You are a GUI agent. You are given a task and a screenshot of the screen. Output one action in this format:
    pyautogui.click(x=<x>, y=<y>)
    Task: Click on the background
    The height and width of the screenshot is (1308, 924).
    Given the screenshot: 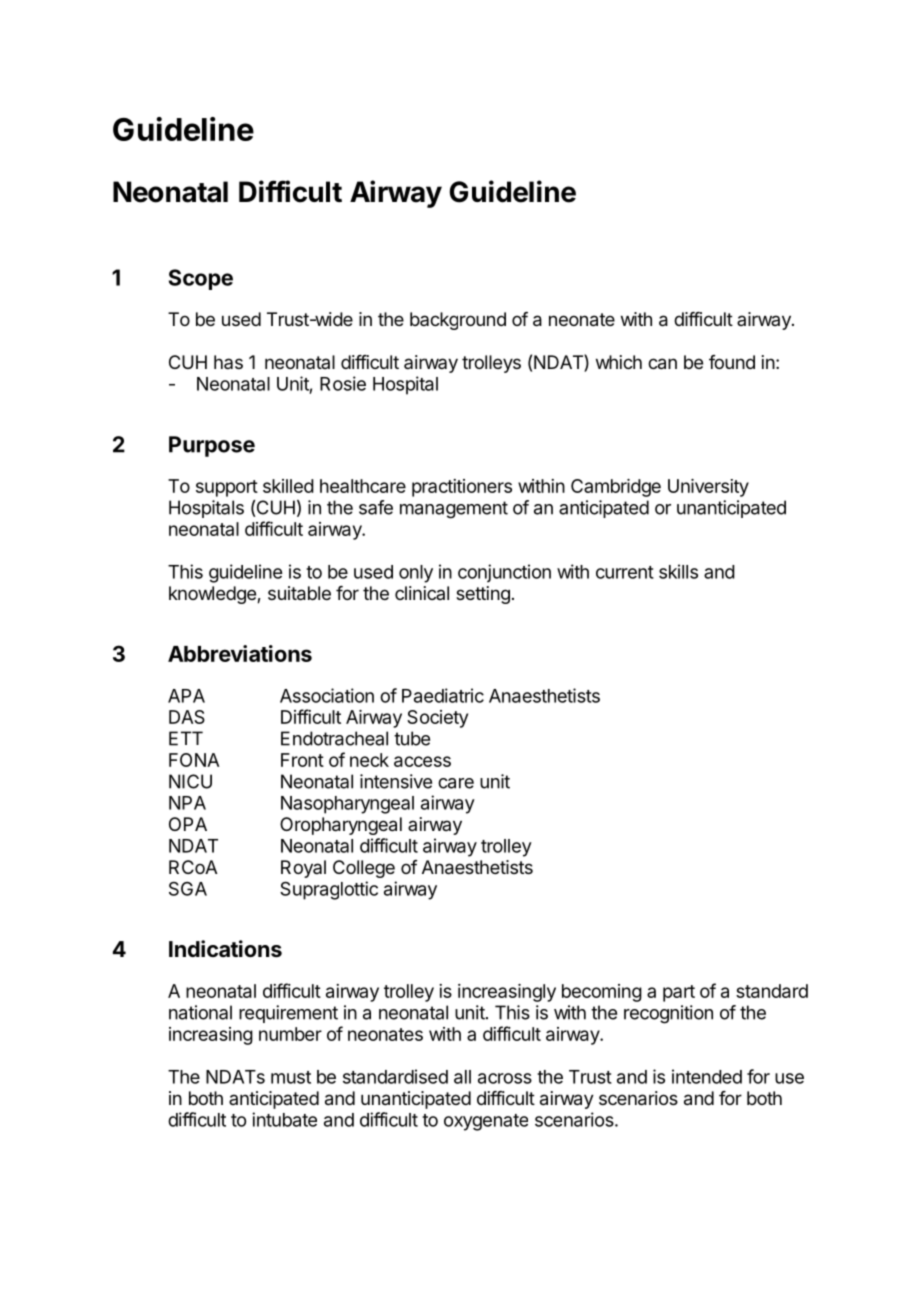 What is the action you would take?
    pyautogui.click(x=458, y=321)
